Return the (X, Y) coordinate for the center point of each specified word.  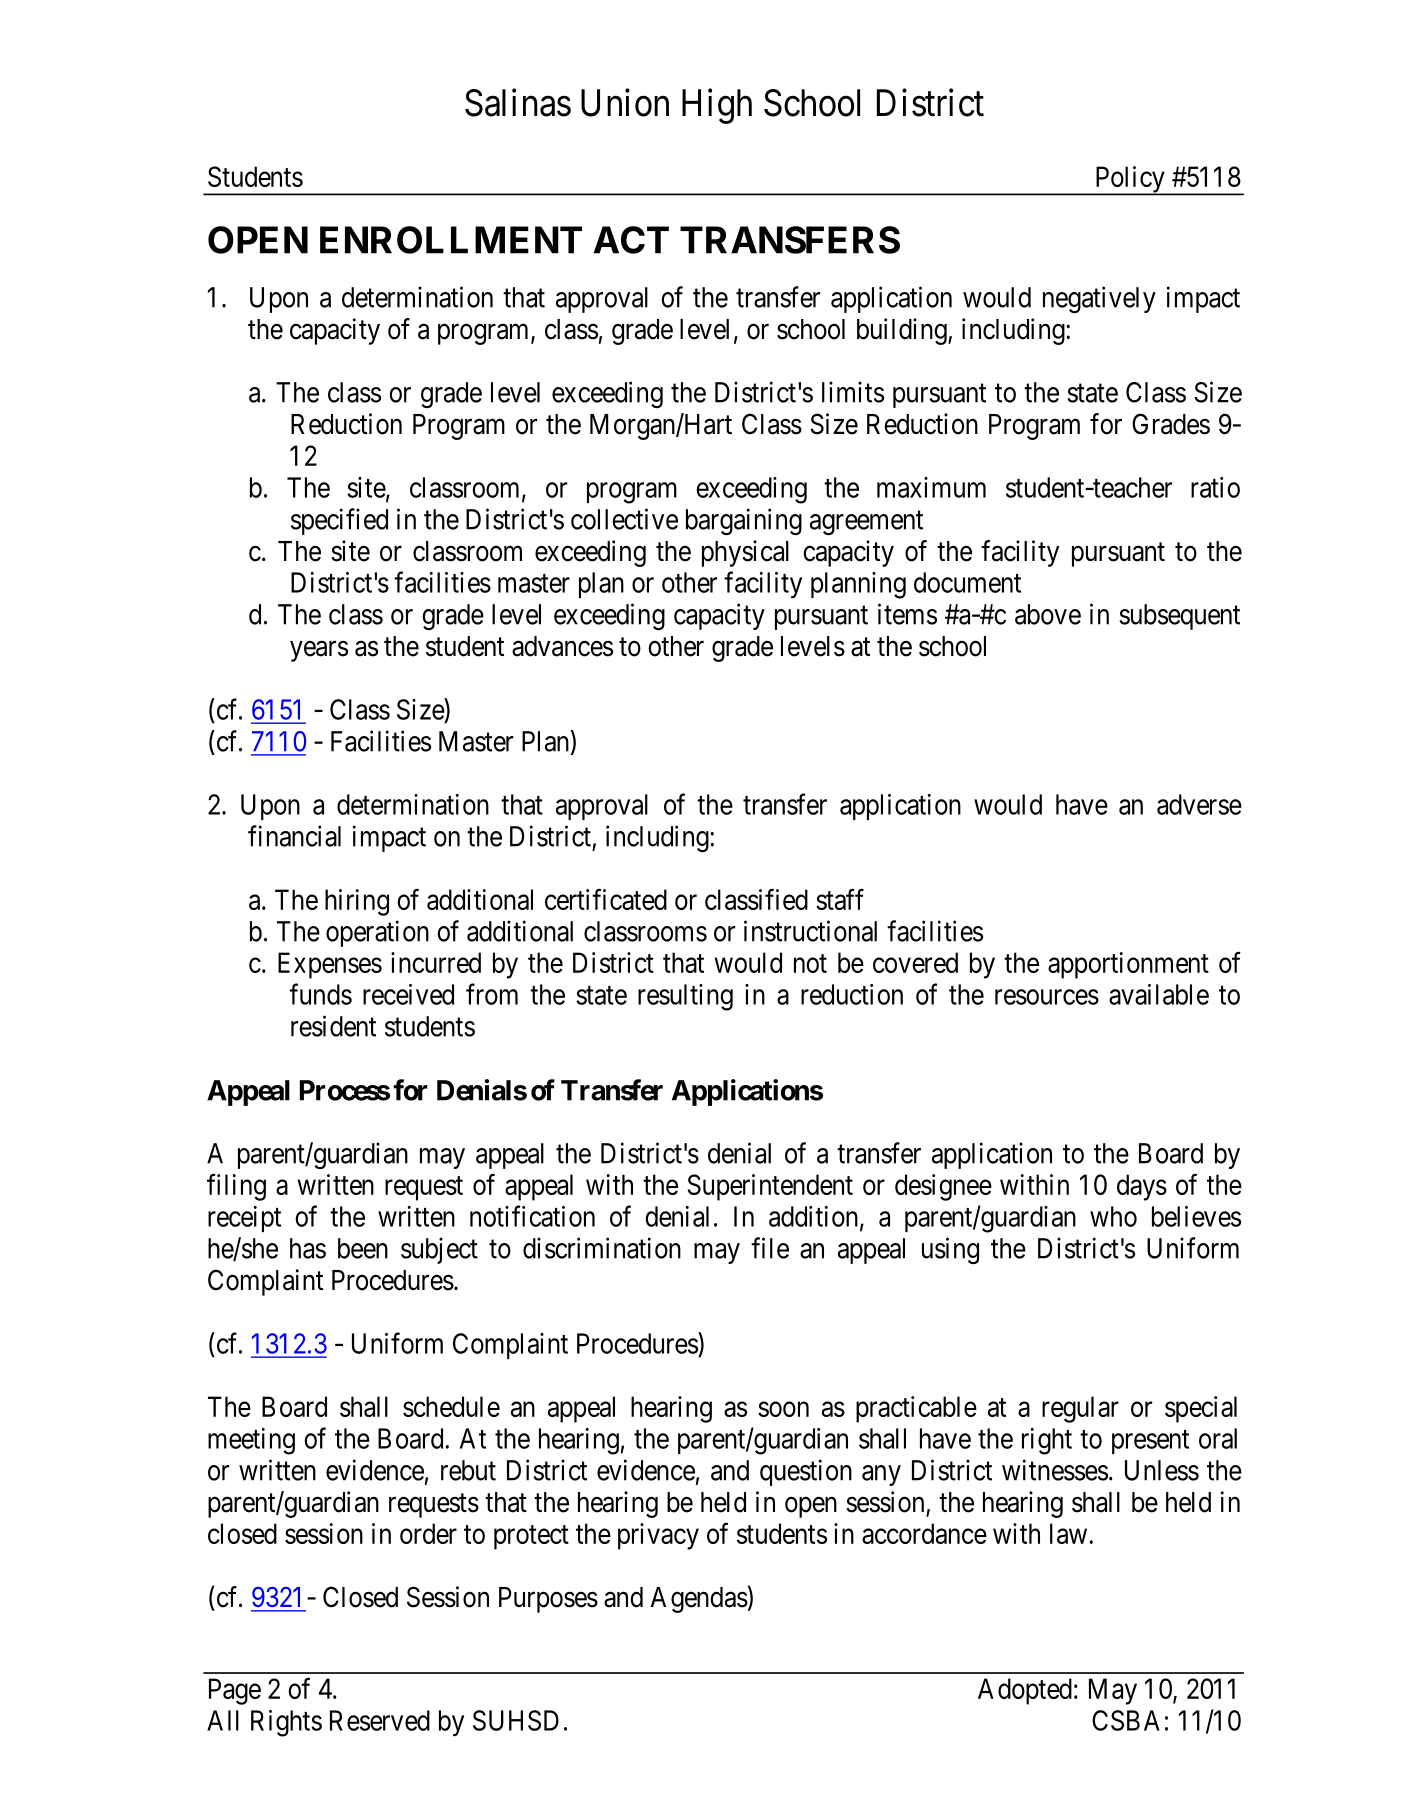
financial (294, 836)
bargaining (744, 521)
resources (1047, 997)
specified (339, 521)
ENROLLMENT (451, 240)
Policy (1129, 180)
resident (333, 1026)
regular (1080, 1409)
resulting (685, 997)
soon (783, 1409)
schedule (451, 1406)
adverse (1199, 804)
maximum (931, 487)
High (717, 106)
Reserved (380, 1720)
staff (840, 899)
